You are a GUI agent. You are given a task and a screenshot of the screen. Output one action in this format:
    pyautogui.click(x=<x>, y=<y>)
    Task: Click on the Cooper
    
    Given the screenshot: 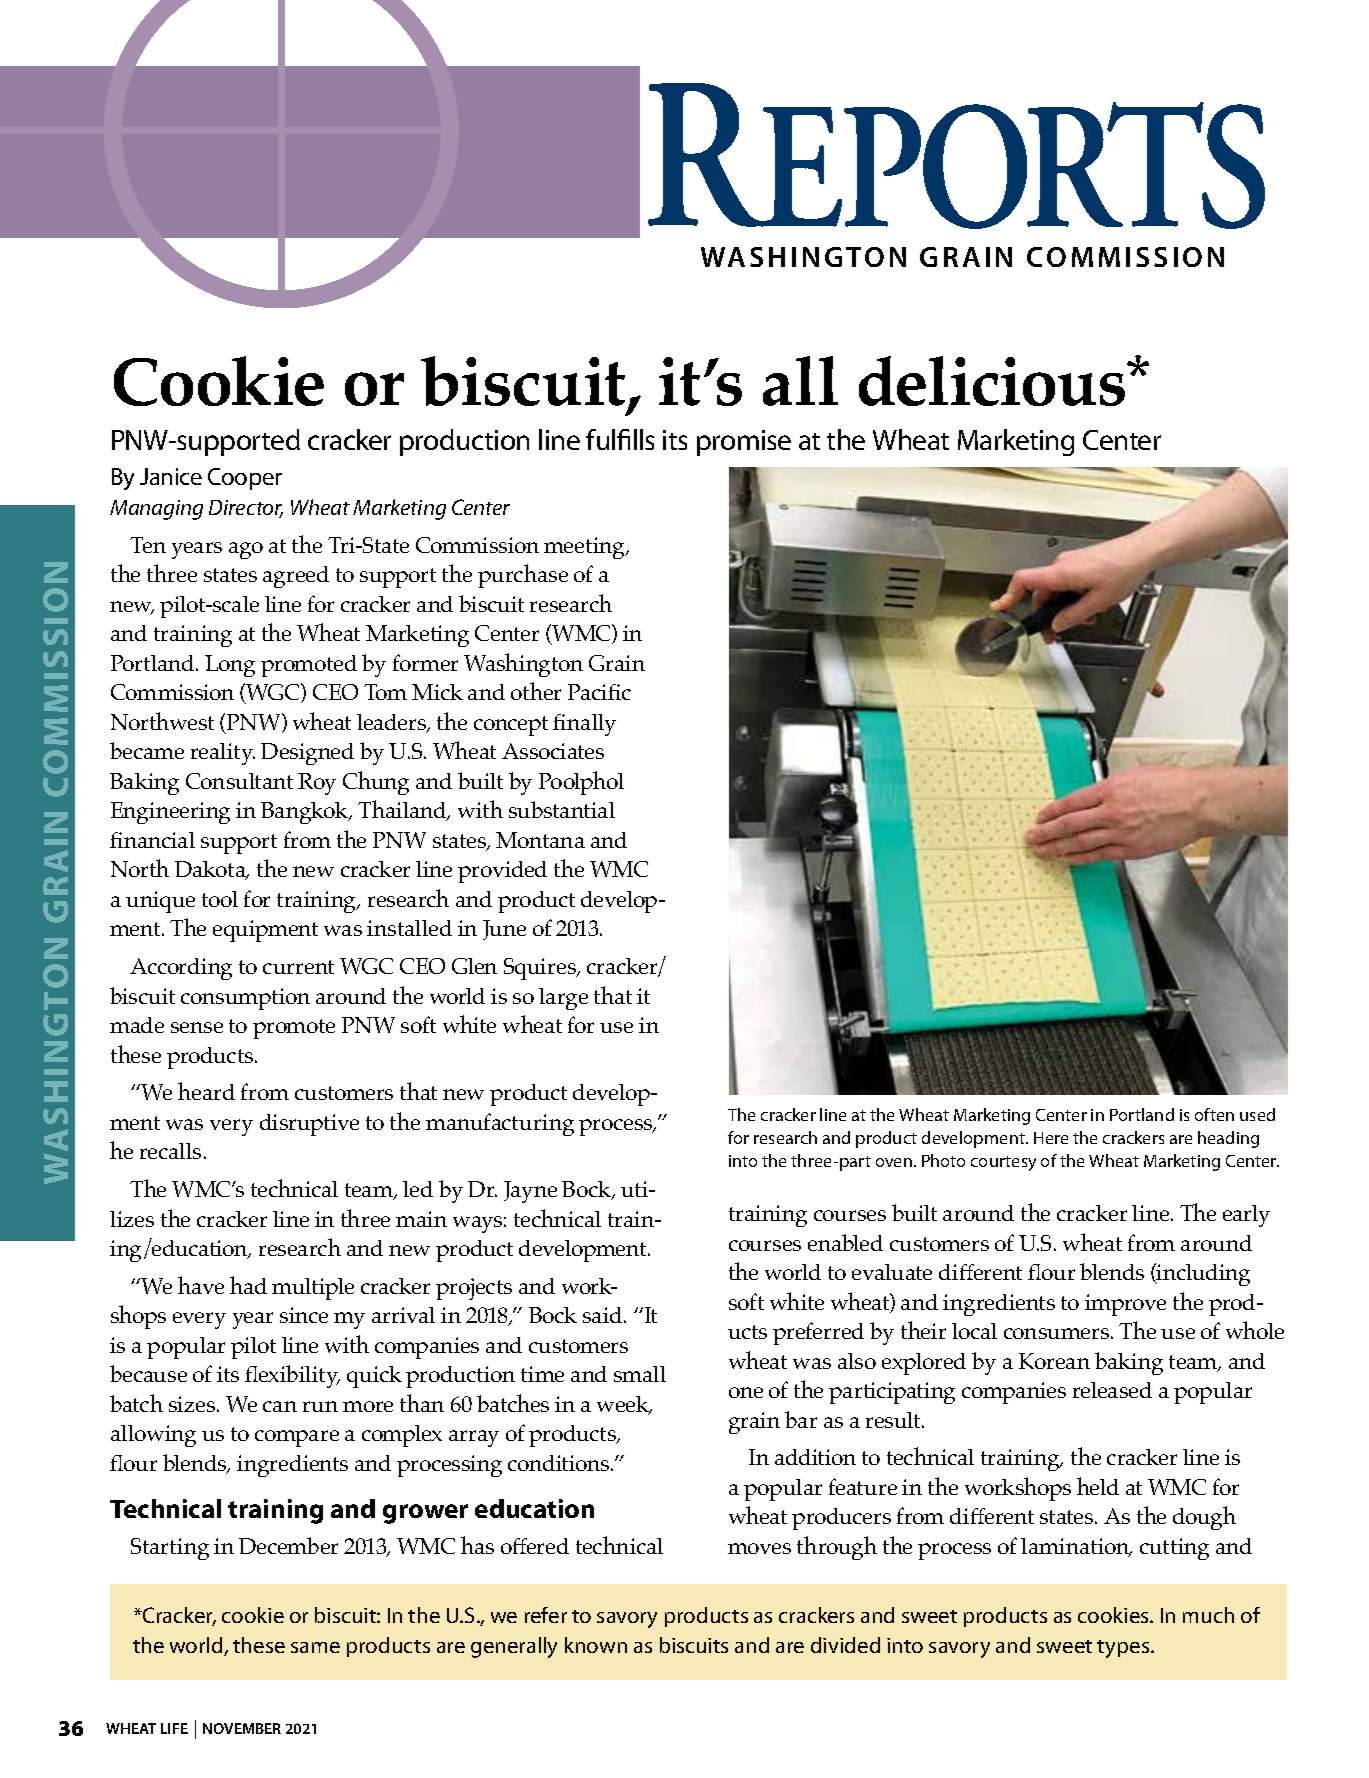 What is the action you would take?
    pyautogui.click(x=245, y=479)
